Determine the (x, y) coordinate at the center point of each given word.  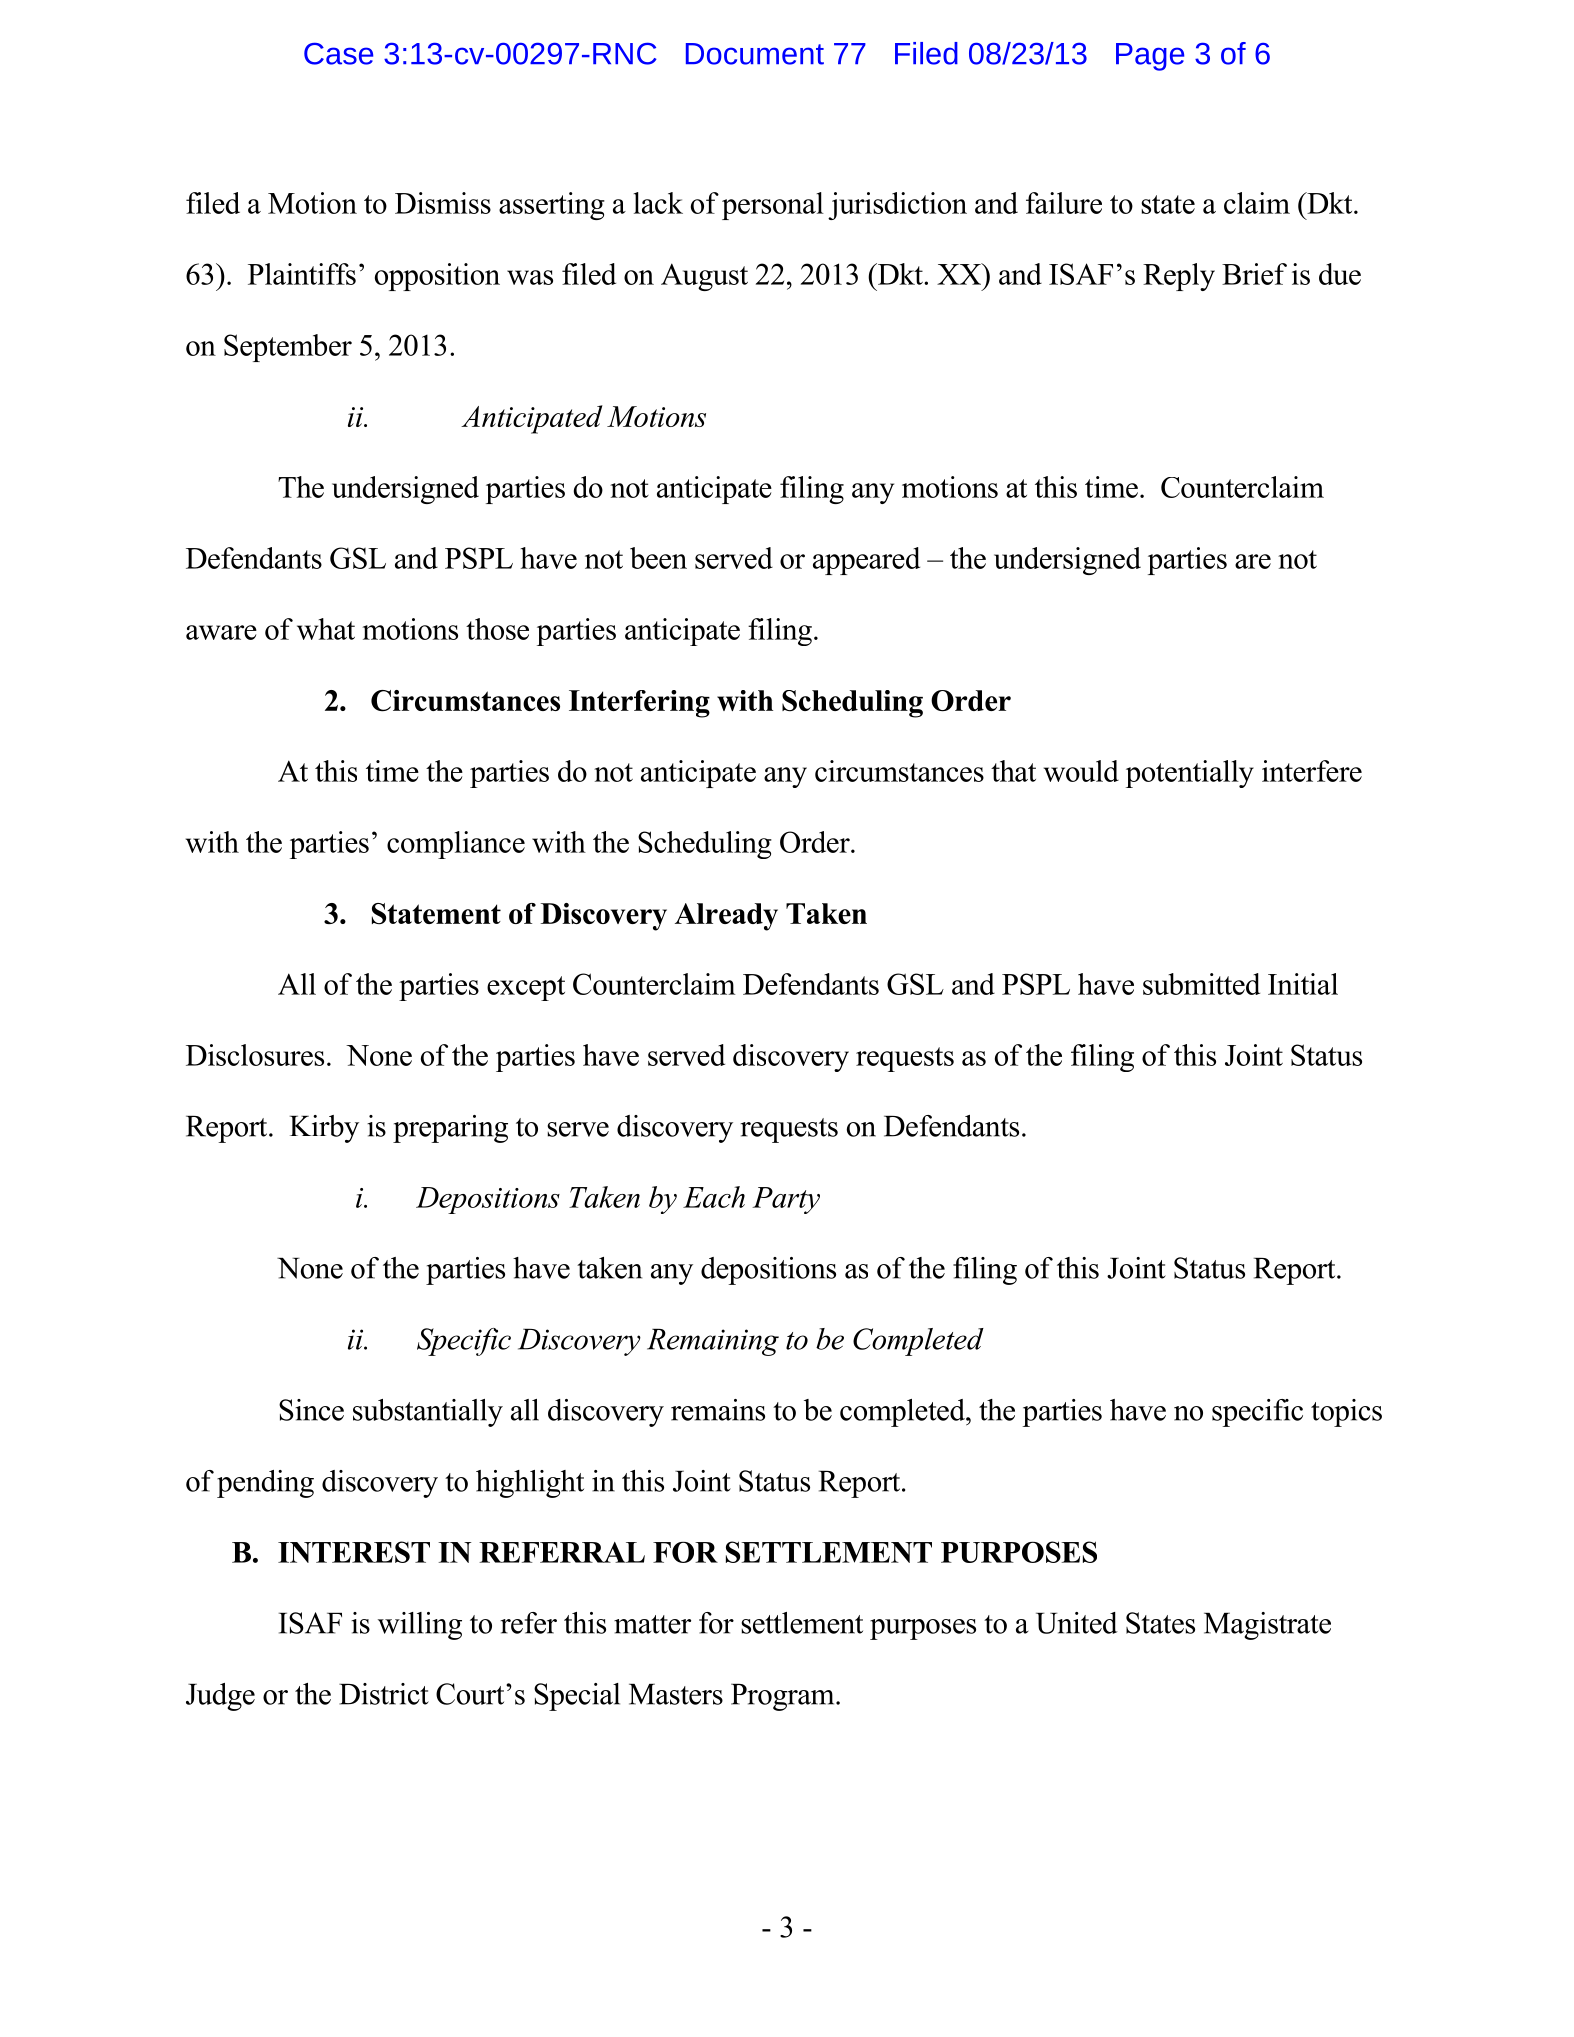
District (384, 1694)
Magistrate (1267, 1626)
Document (755, 54)
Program (784, 1697)
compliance (456, 845)
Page (1150, 57)
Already (726, 917)
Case (338, 54)
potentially (1190, 774)
